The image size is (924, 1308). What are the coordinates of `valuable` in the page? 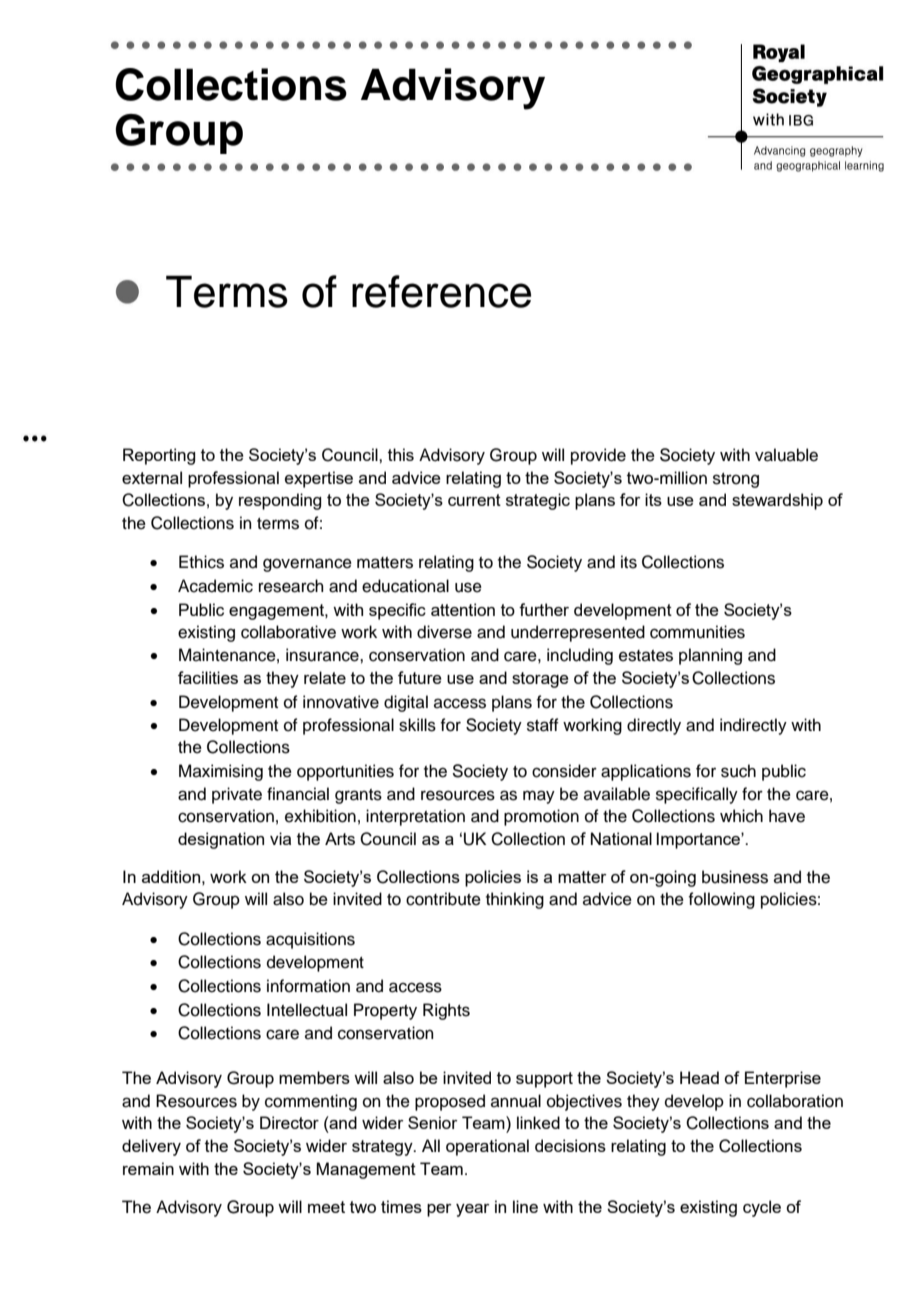 It's located at (786, 455).
